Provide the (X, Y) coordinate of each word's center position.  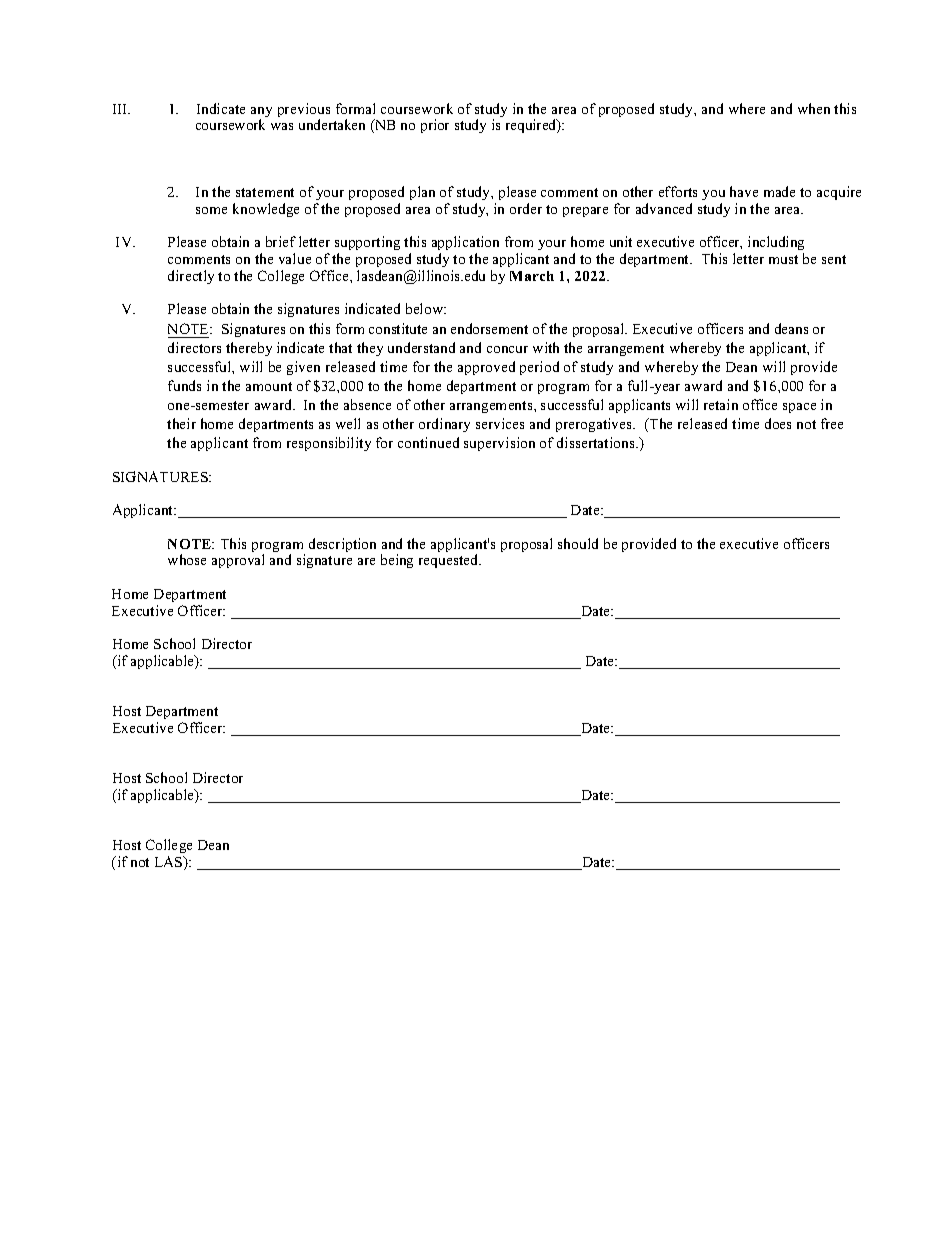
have (744, 191)
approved (486, 368)
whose (187, 559)
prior (435, 126)
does (778, 423)
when (814, 108)
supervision (499, 444)
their (181, 423)
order (526, 208)
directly (191, 277)
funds (184, 385)
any (261, 113)
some (211, 210)
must (783, 259)
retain (721, 404)
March (532, 276)
